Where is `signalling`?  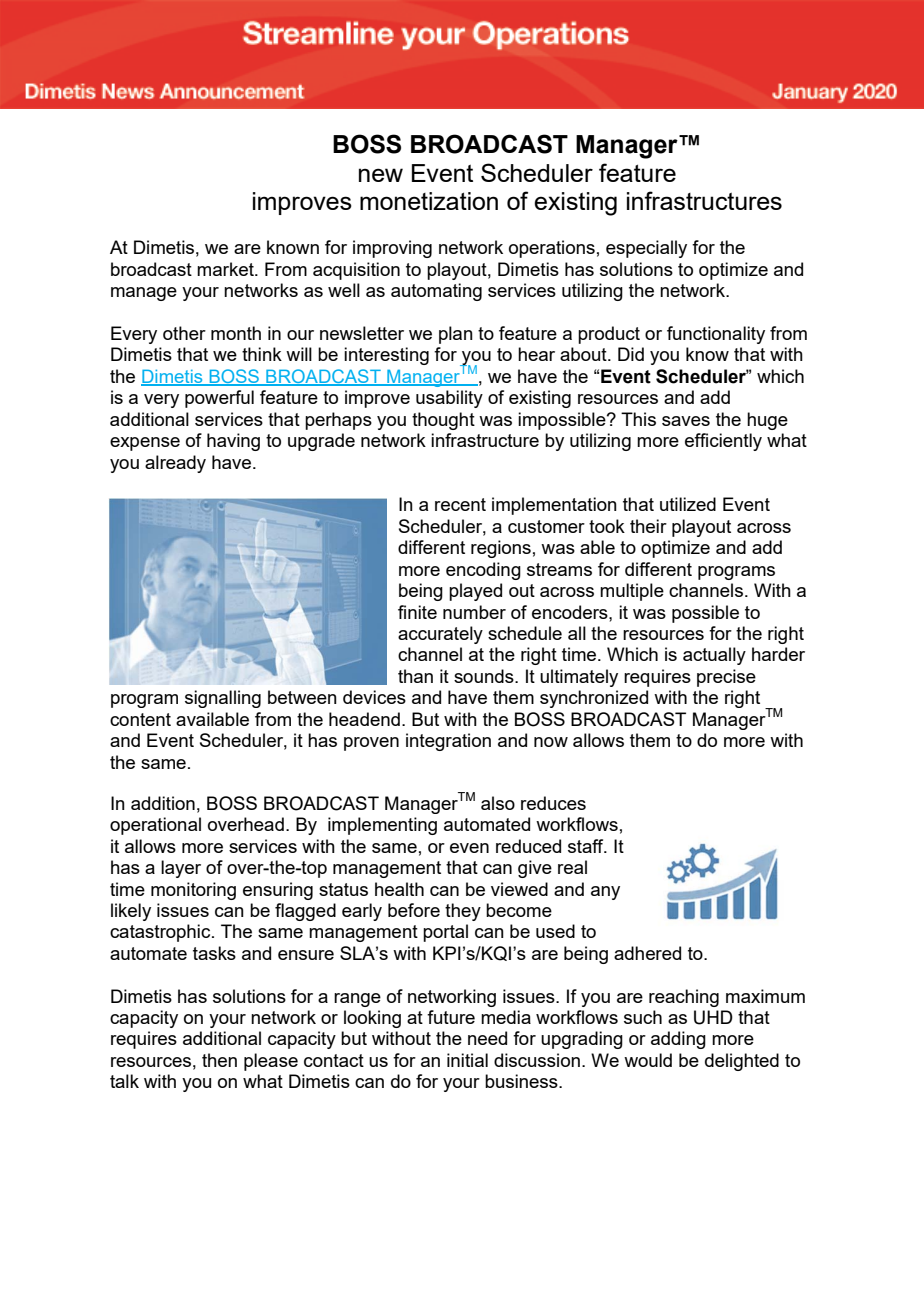
signalling is located at coordinates (223, 699).
